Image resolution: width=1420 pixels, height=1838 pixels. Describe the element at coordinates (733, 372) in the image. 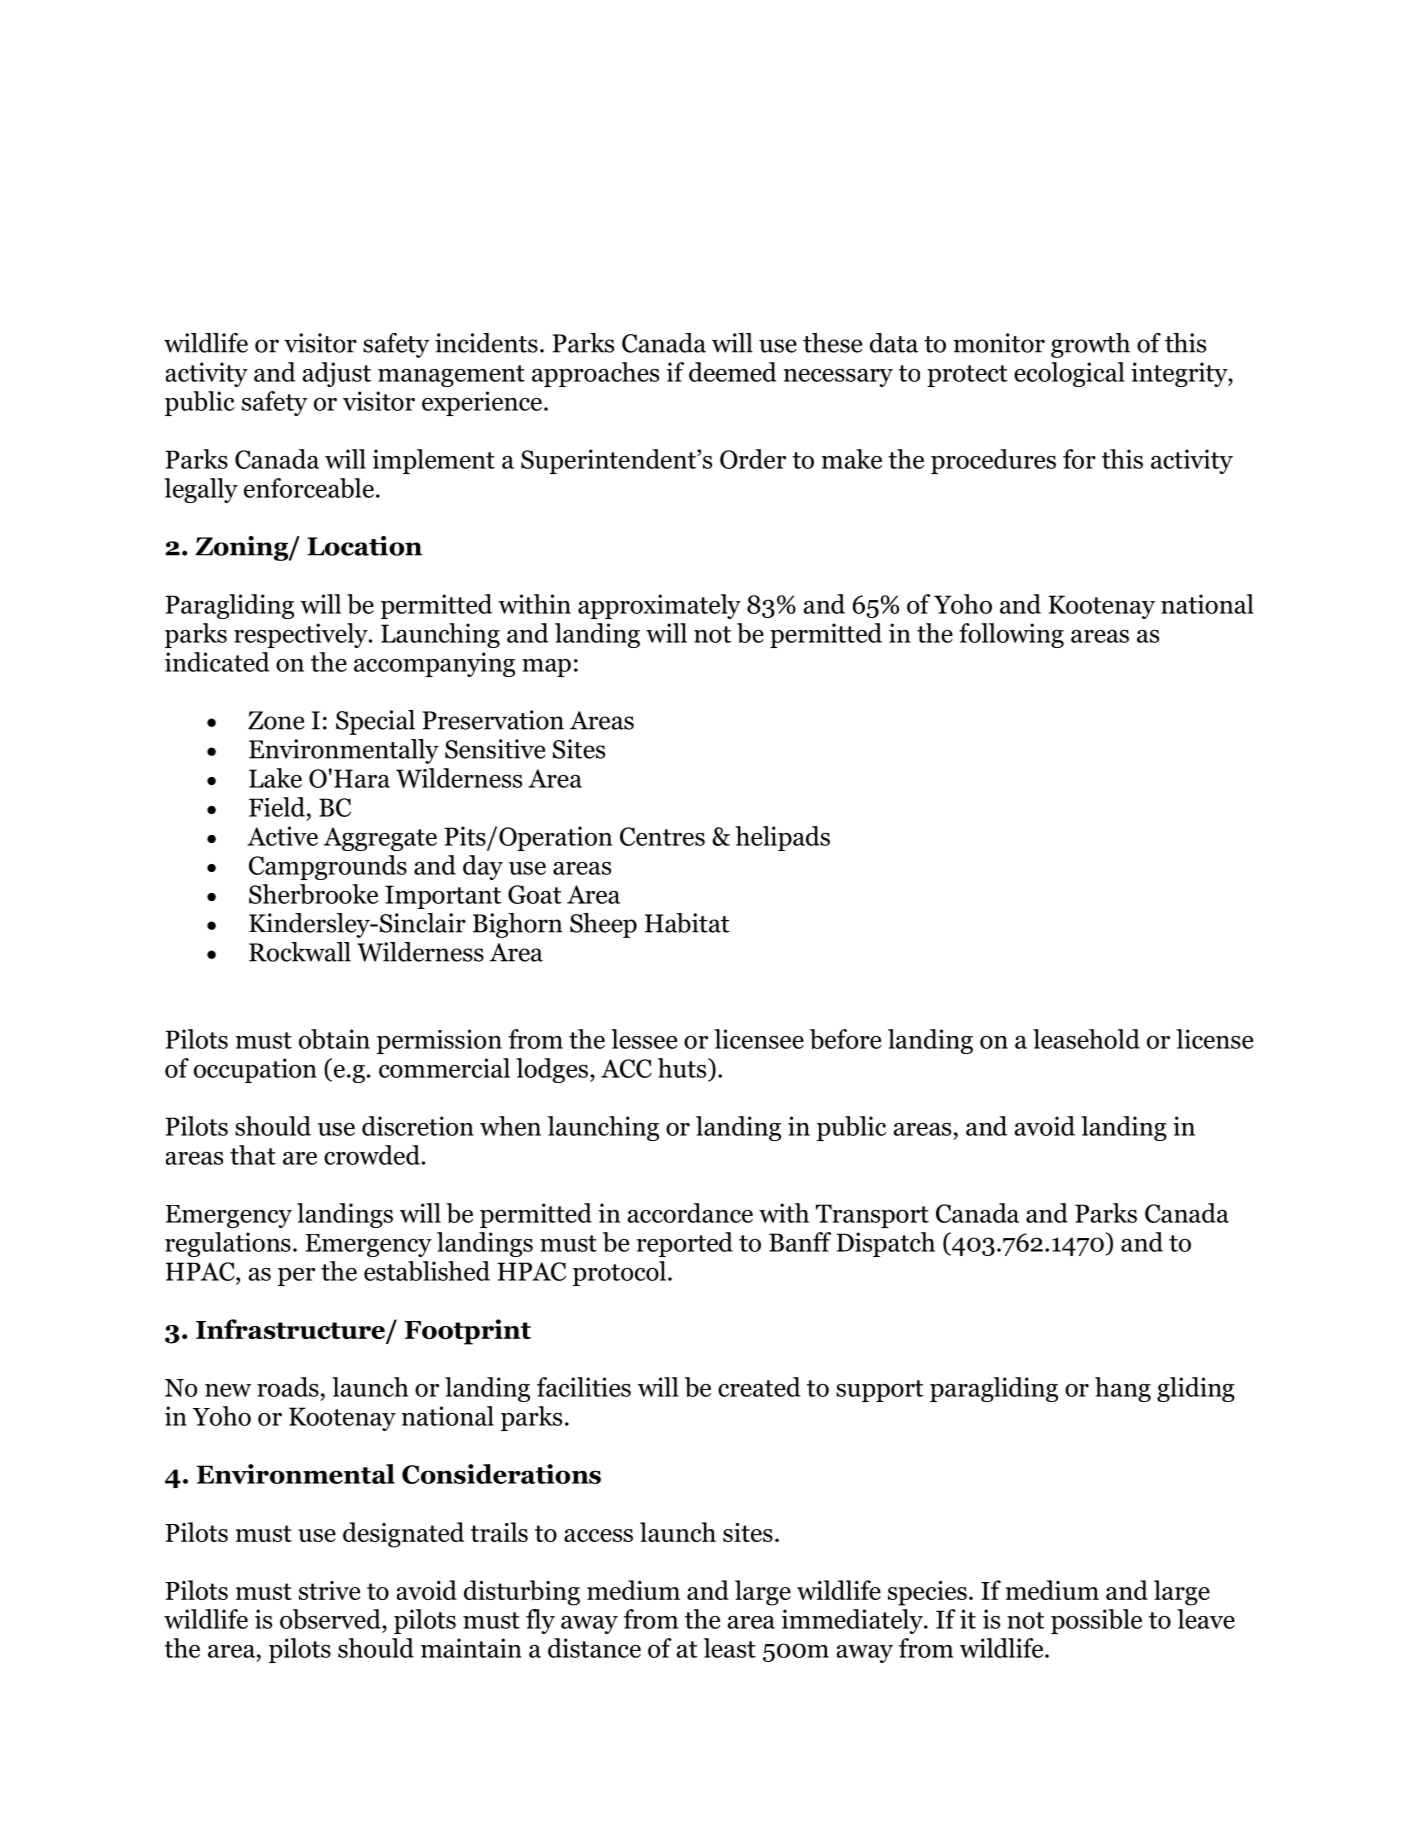

I see `deemed` at that location.
